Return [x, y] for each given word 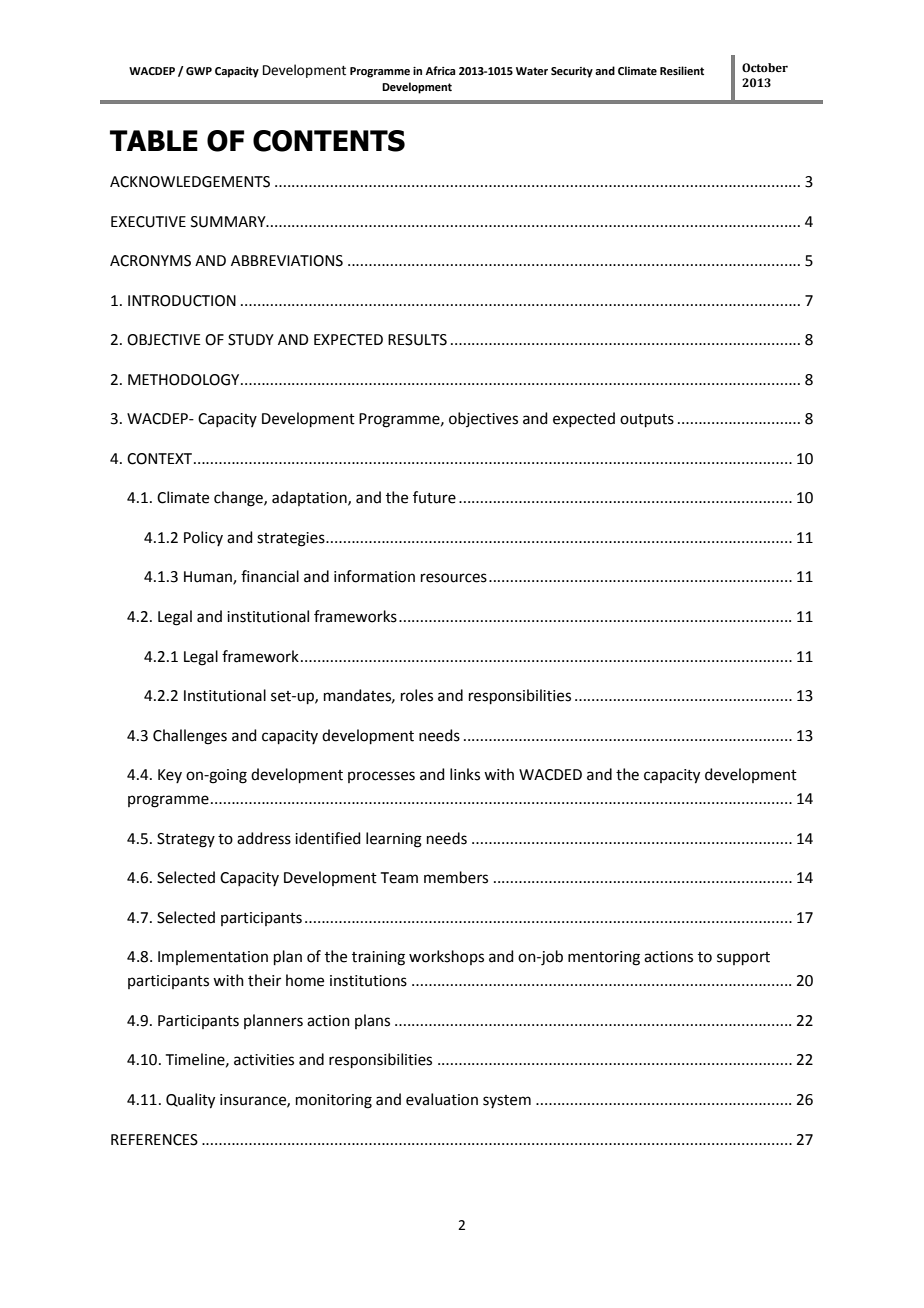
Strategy [186, 840]
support [743, 958]
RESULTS [417, 340]
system [507, 1101]
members [456, 877]
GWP [199, 71]
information [374, 576]
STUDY [251, 340]
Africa [440, 70]
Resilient [682, 70]
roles [417, 695]
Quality [190, 1101]
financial [270, 576]
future [434, 497]
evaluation [442, 1099]
